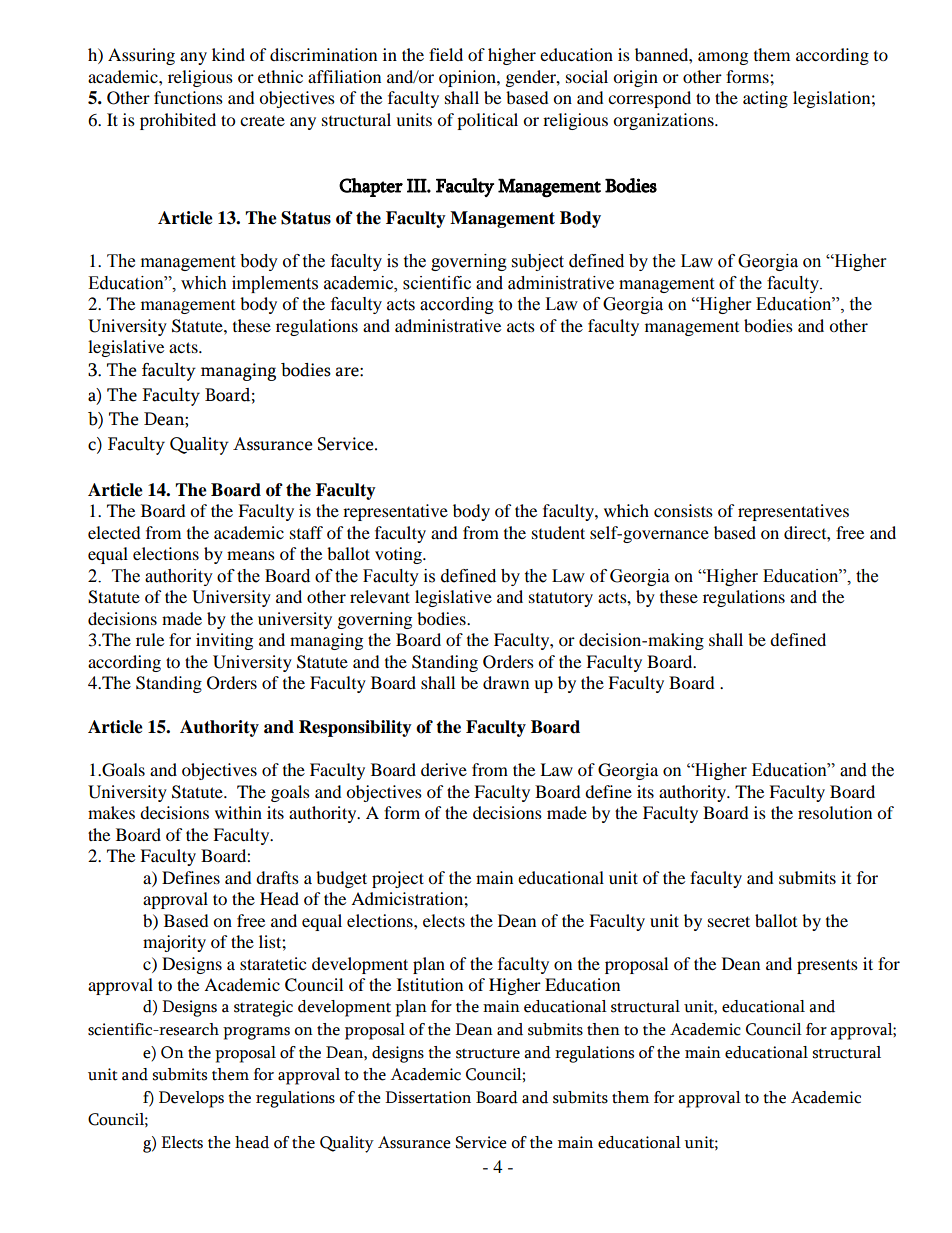  I want to click on resolution, so click(835, 812).
